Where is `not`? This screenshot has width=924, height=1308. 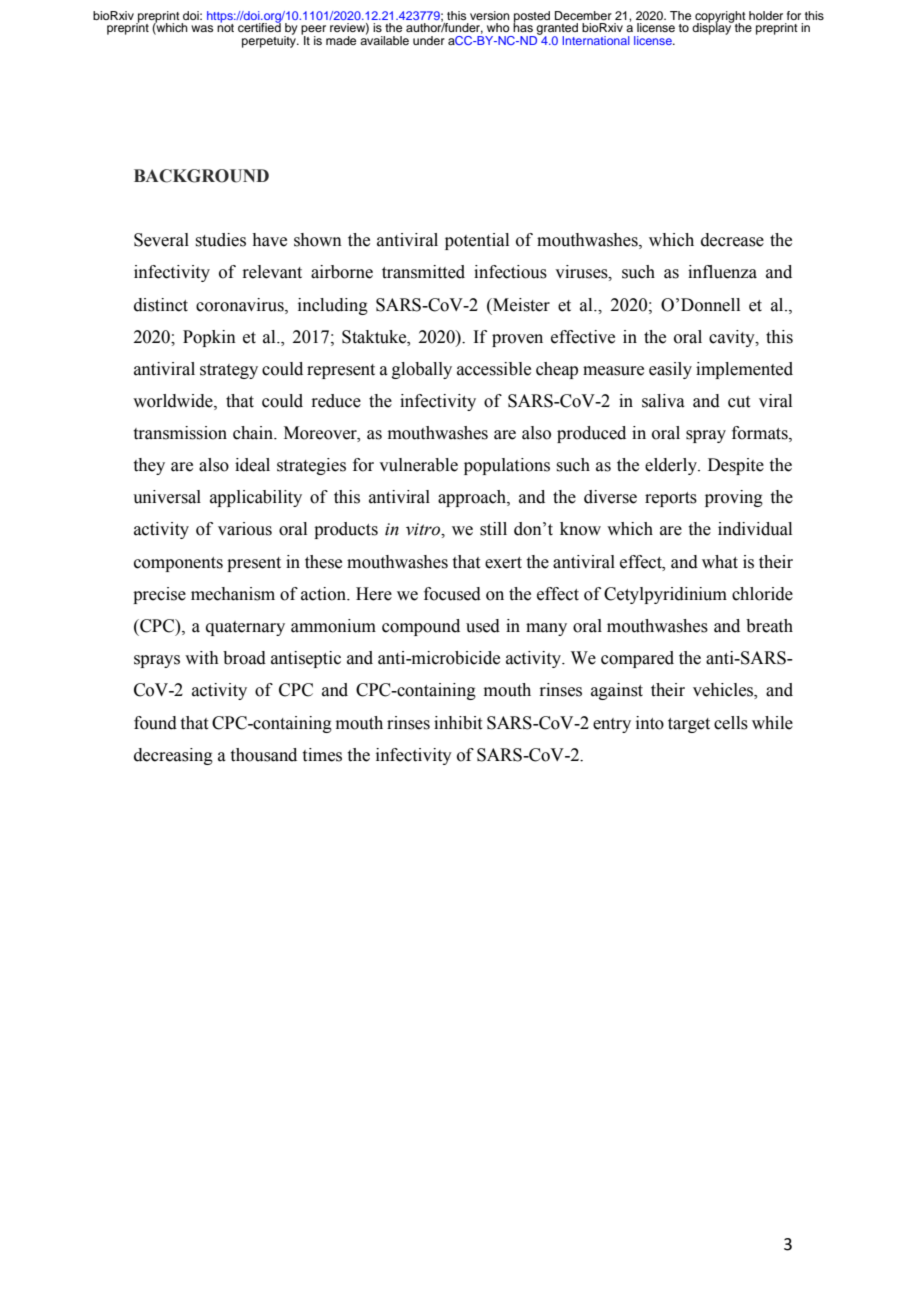
not is located at coordinates (225, 27).
